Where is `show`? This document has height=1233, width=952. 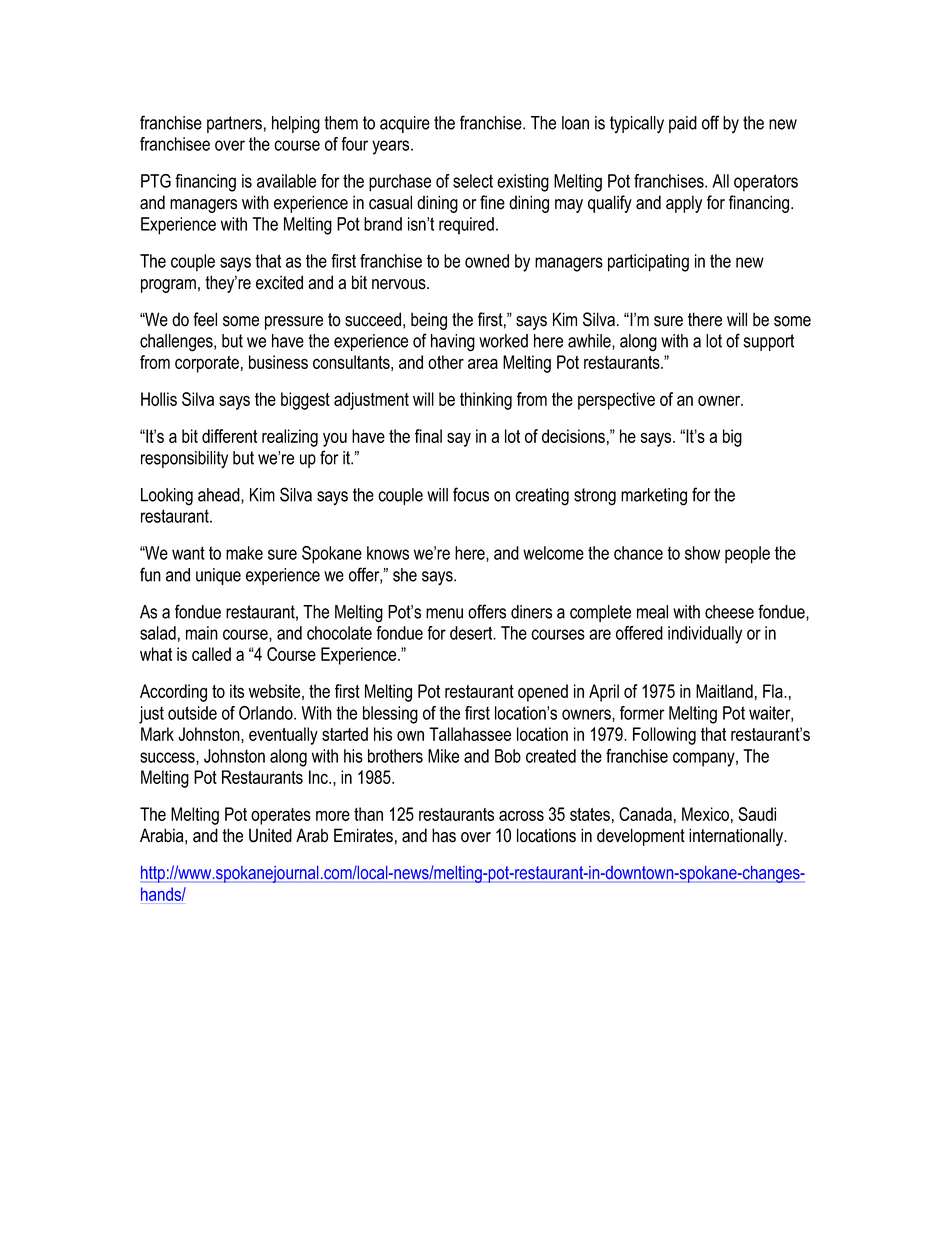
show is located at coordinates (702, 553).
